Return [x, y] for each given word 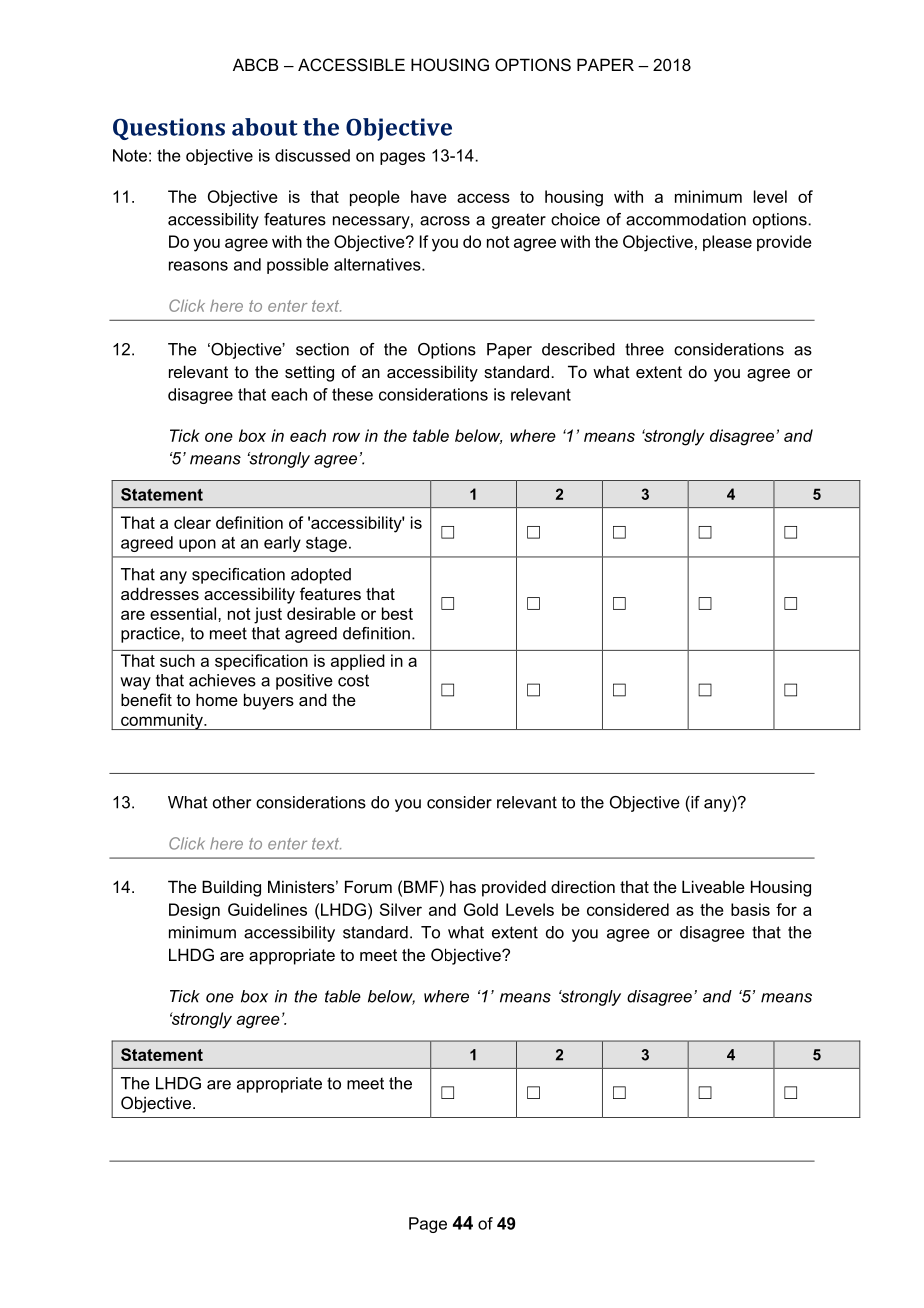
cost [353, 680]
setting [309, 373]
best [397, 613]
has [463, 886]
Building [231, 888]
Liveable [713, 886]
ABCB [255, 64]
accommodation [686, 219]
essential [184, 613]
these [352, 394]
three [644, 349]
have [429, 196]
